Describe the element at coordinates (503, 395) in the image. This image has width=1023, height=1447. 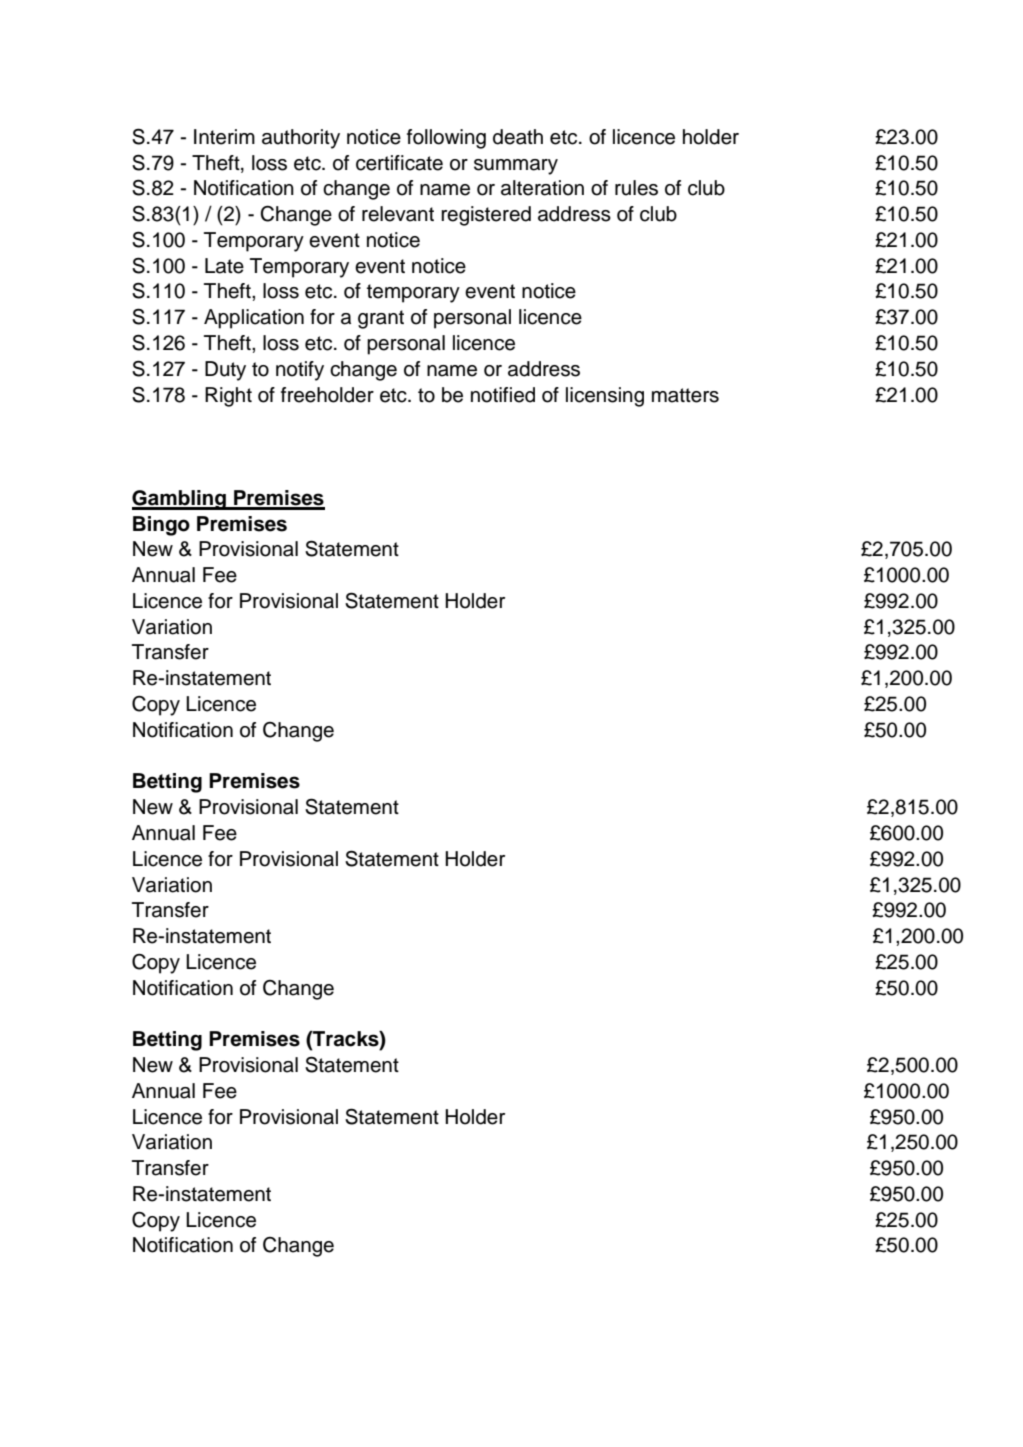
I see `notified` at that location.
